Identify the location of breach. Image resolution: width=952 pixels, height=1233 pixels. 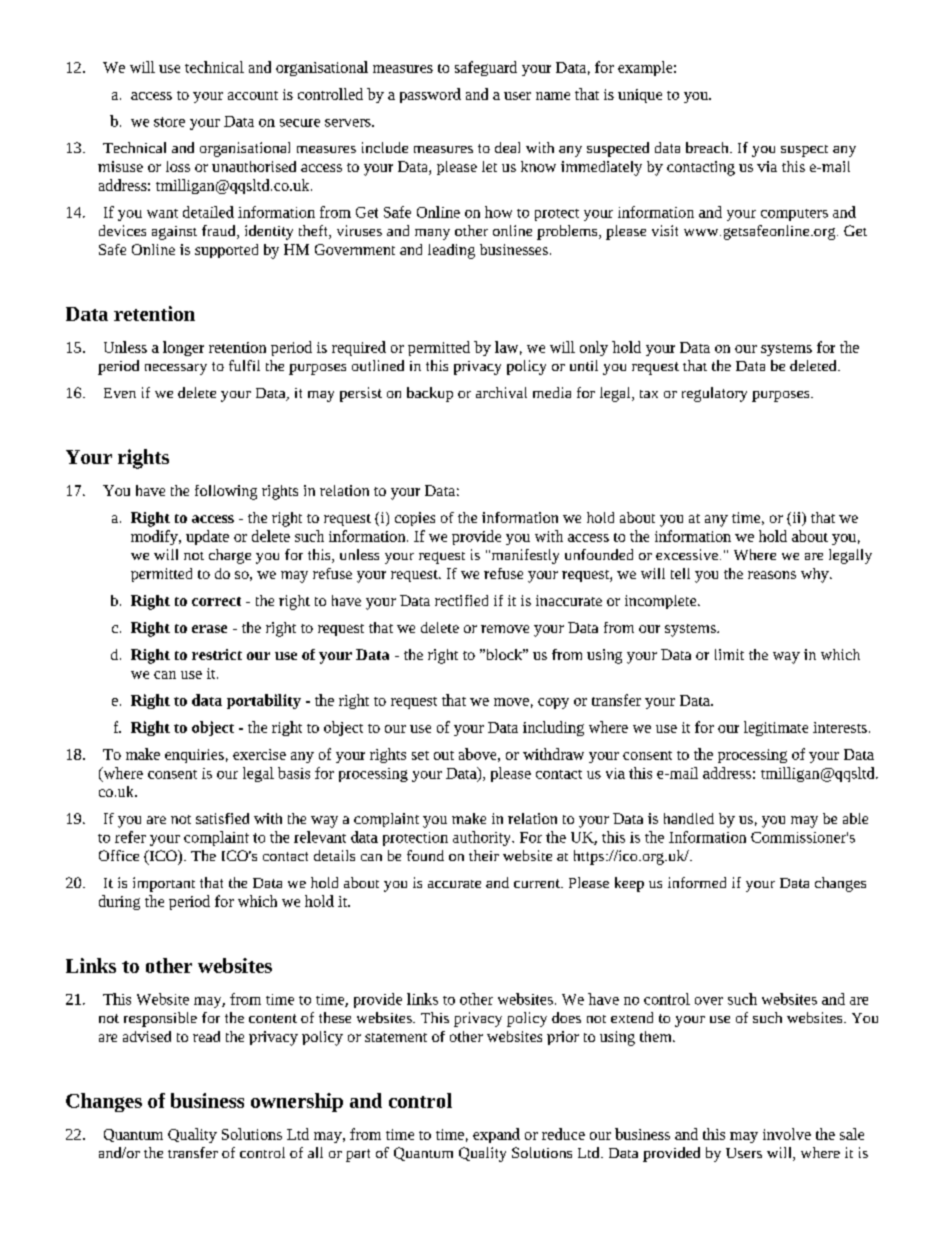
(708, 147).
